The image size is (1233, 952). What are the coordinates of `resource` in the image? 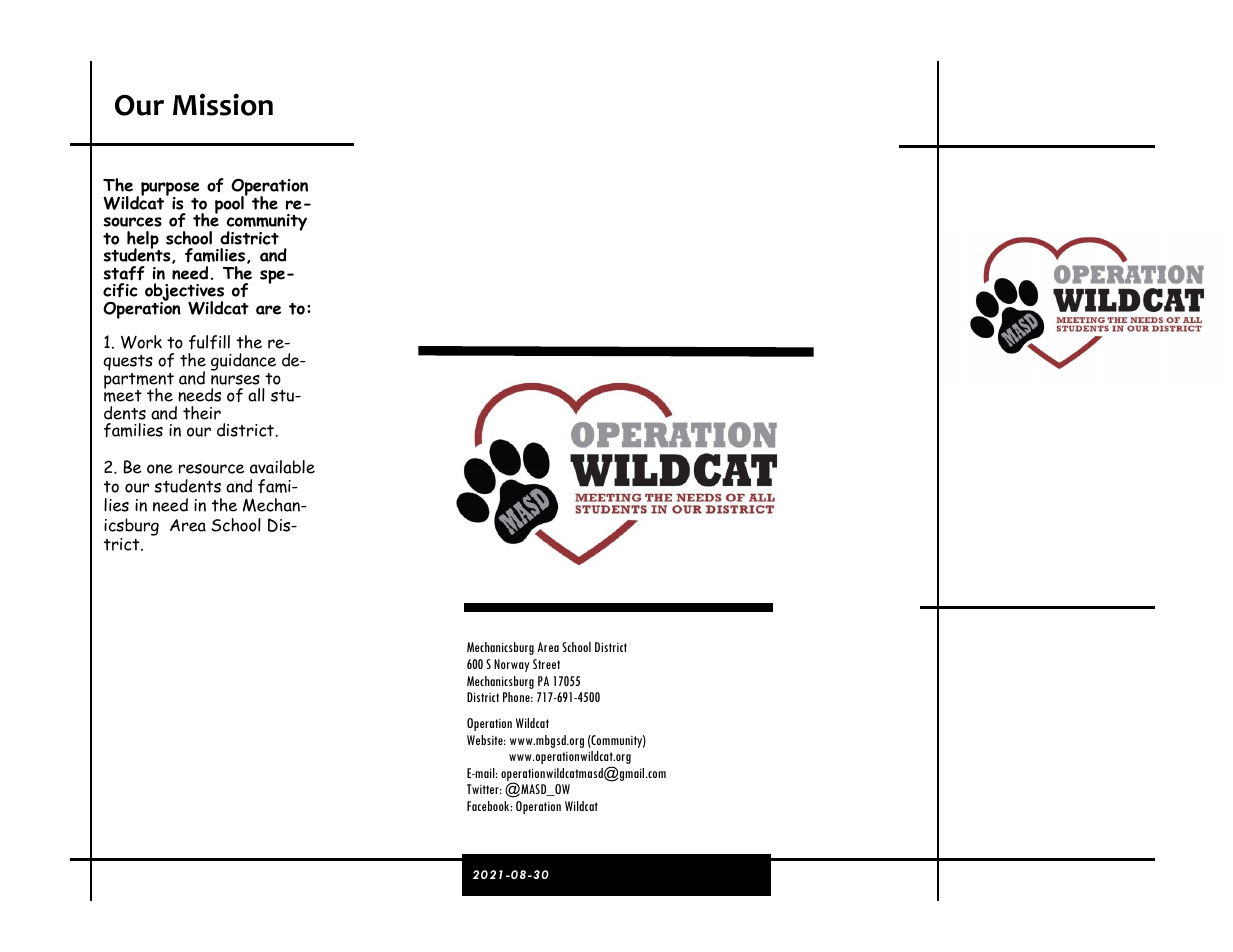 It's located at (211, 469).
